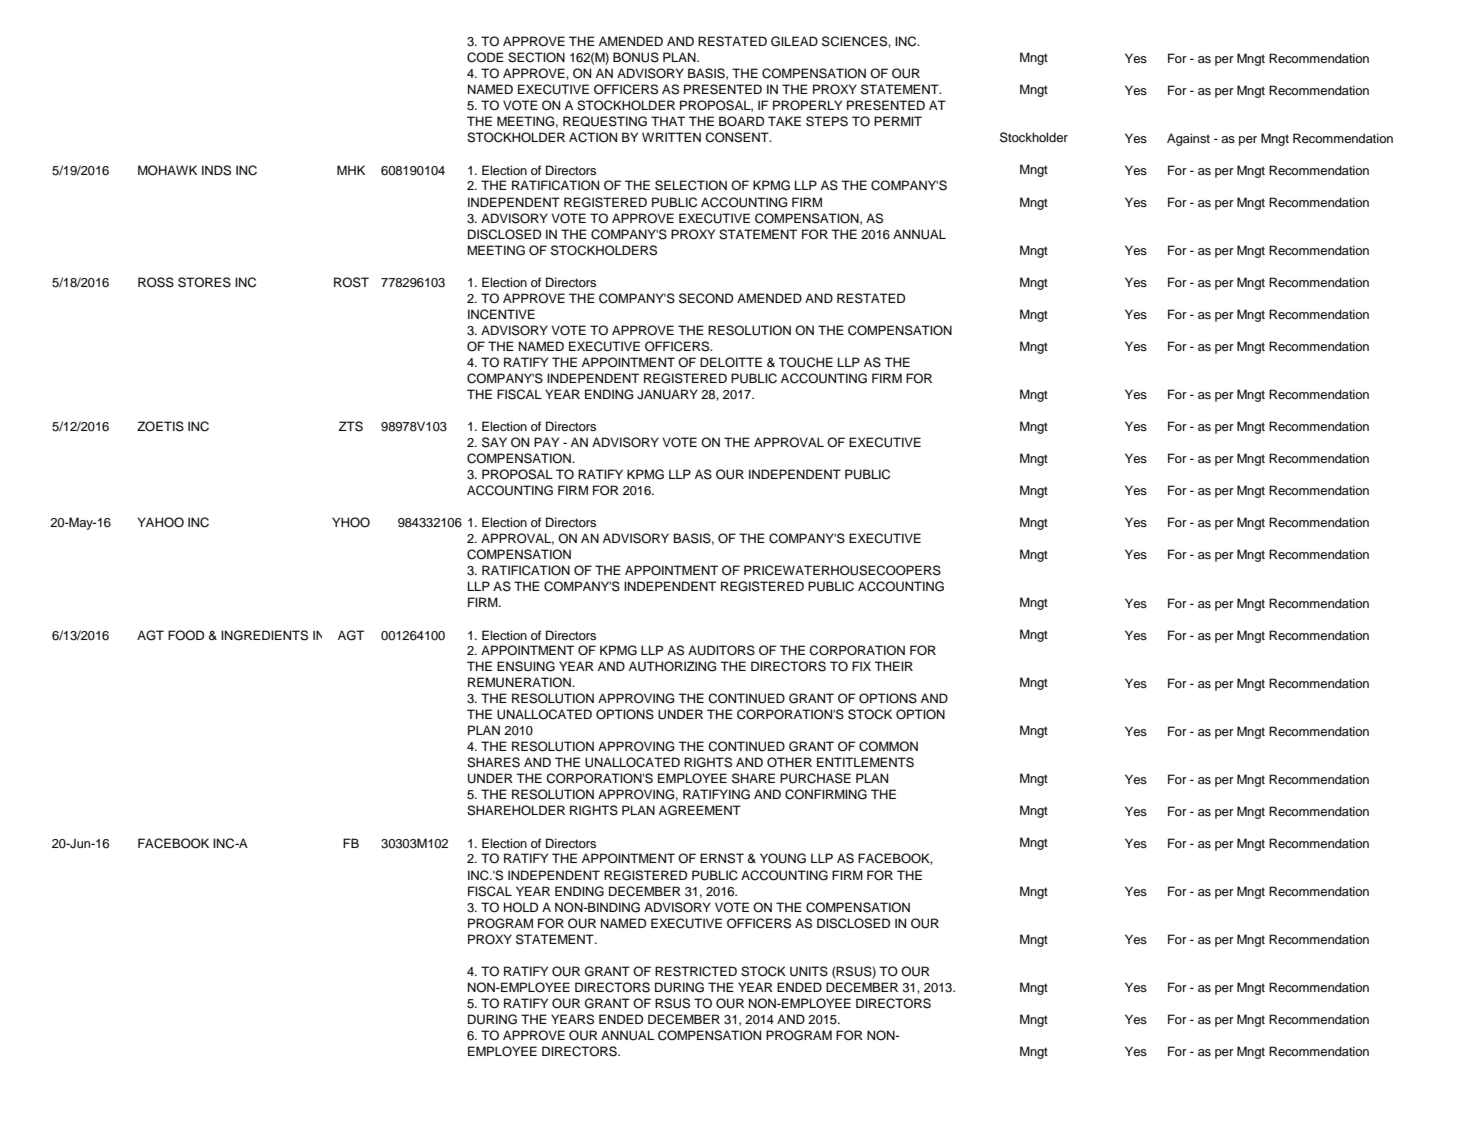  Describe the element at coordinates (351, 282) in the document. I see `ROST` at that location.
